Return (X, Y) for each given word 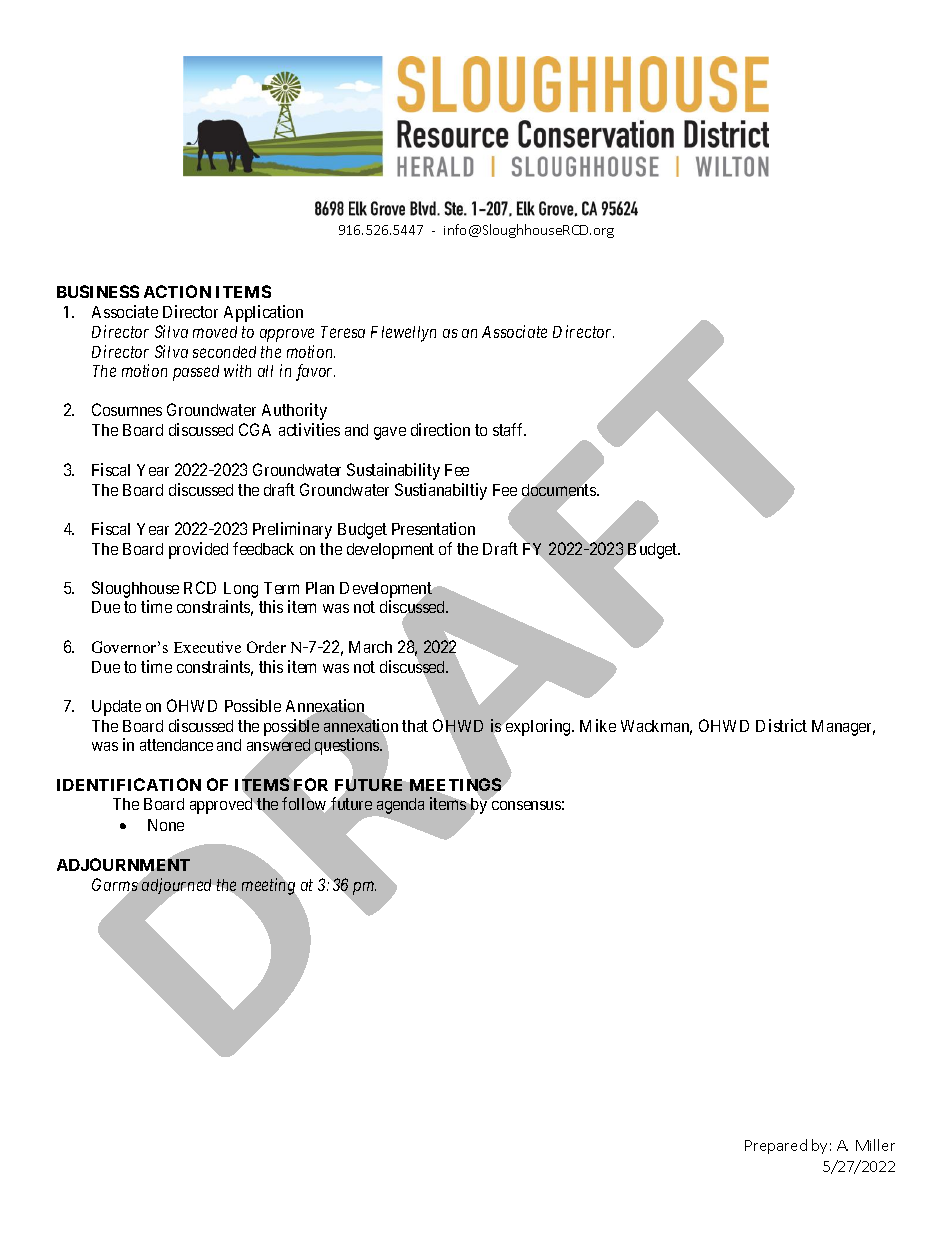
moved (215, 332)
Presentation (433, 528)
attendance (176, 745)
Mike (598, 725)
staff (509, 429)
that (415, 726)
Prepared (776, 1146)
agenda (399, 807)
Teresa (343, 332)
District (781, 725)
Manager (843, 728)
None (166, 825)
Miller (875, 1145)
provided (198, 550)
